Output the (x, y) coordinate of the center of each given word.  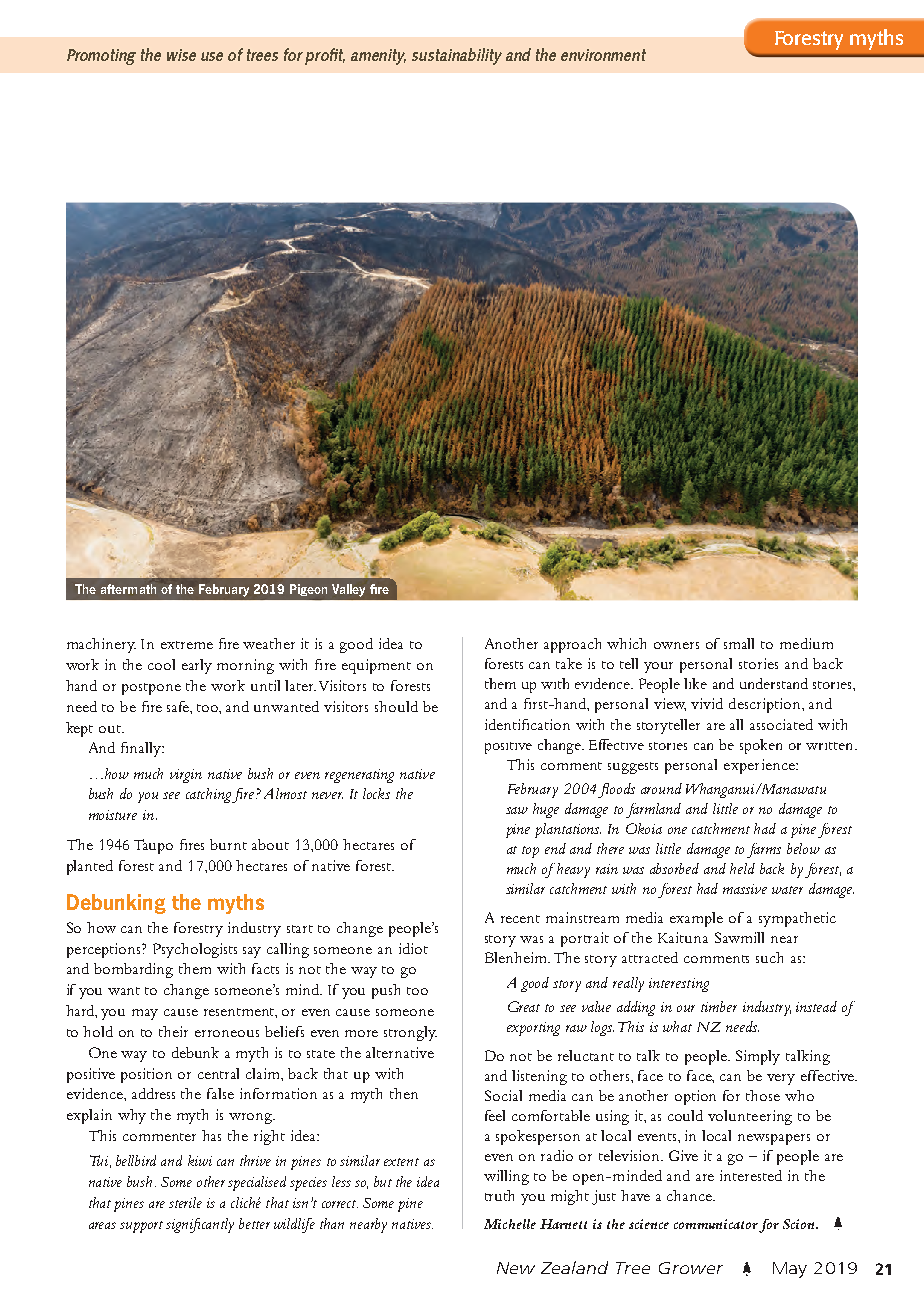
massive (745, 889)
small (739, 643)
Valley (348, 590)
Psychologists (195, 950)
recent (520, 919)
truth (499, 1195)
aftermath (128, 589)
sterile (185, 1202)
